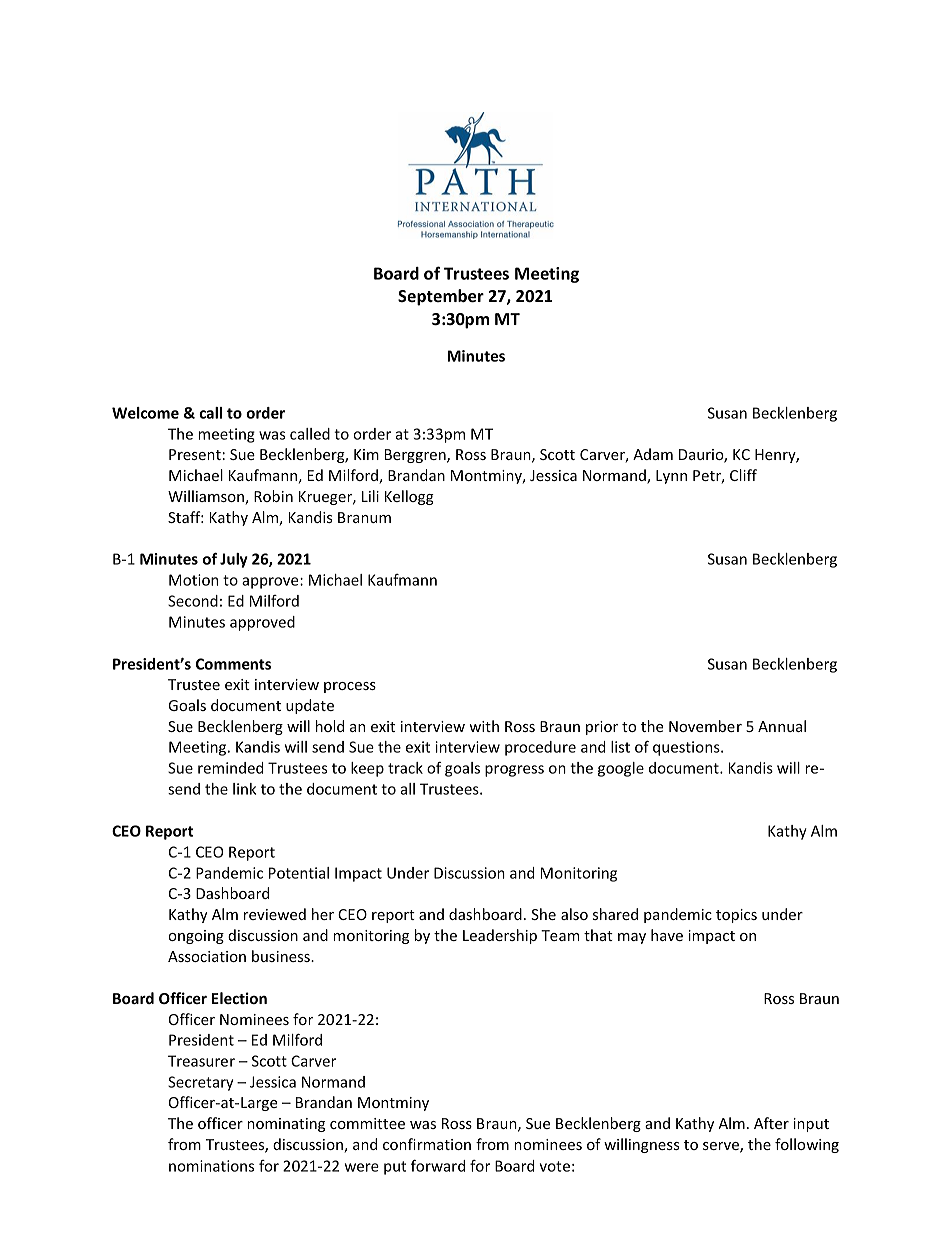 The width and height of the screenshot is (952, 1233). What do you see at coordinates (196, 937) in the screenshot?
I see `ongoing` at bounding box center [196, 937].
